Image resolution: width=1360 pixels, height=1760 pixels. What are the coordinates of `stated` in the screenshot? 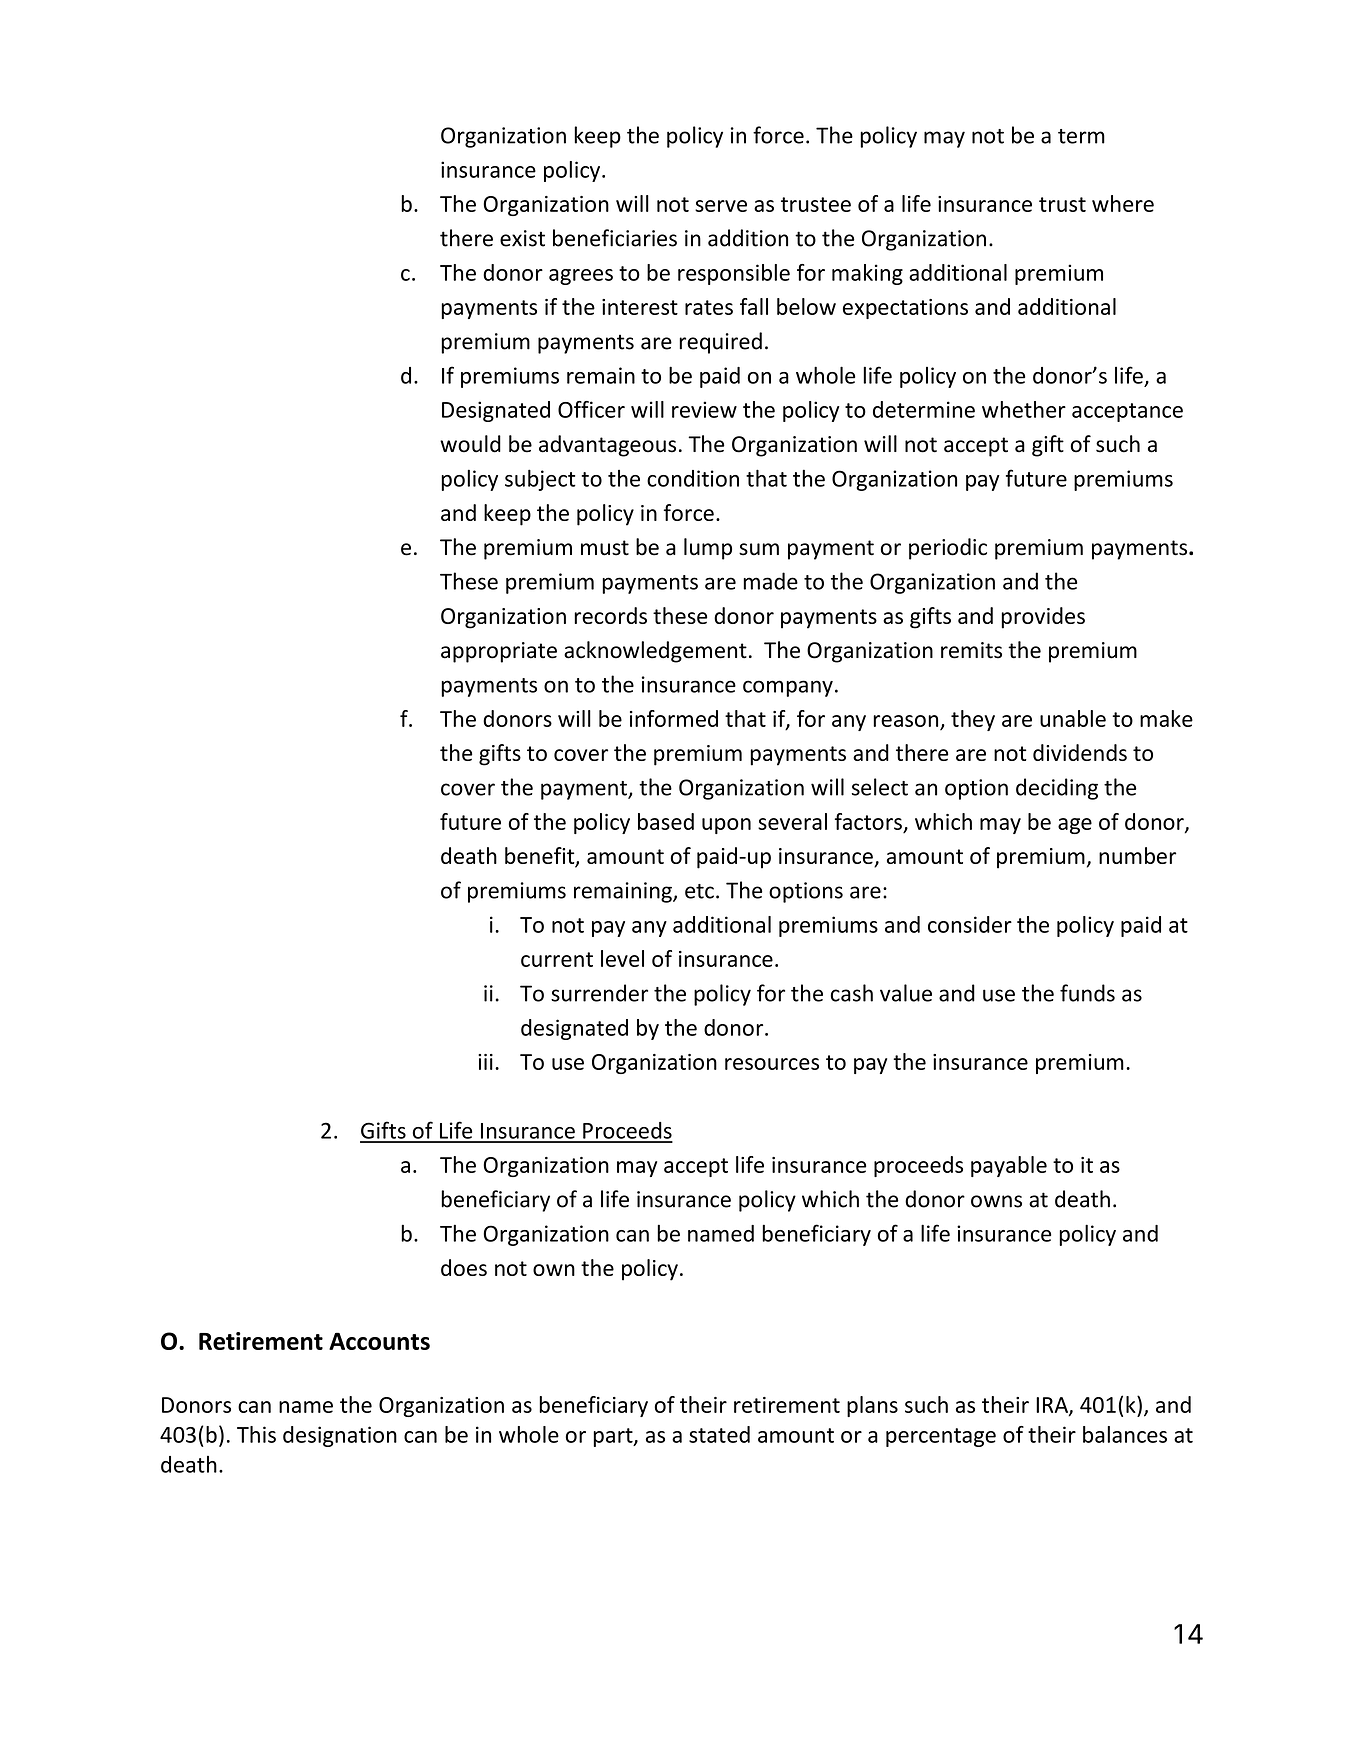 It's located at (719, 1434).
